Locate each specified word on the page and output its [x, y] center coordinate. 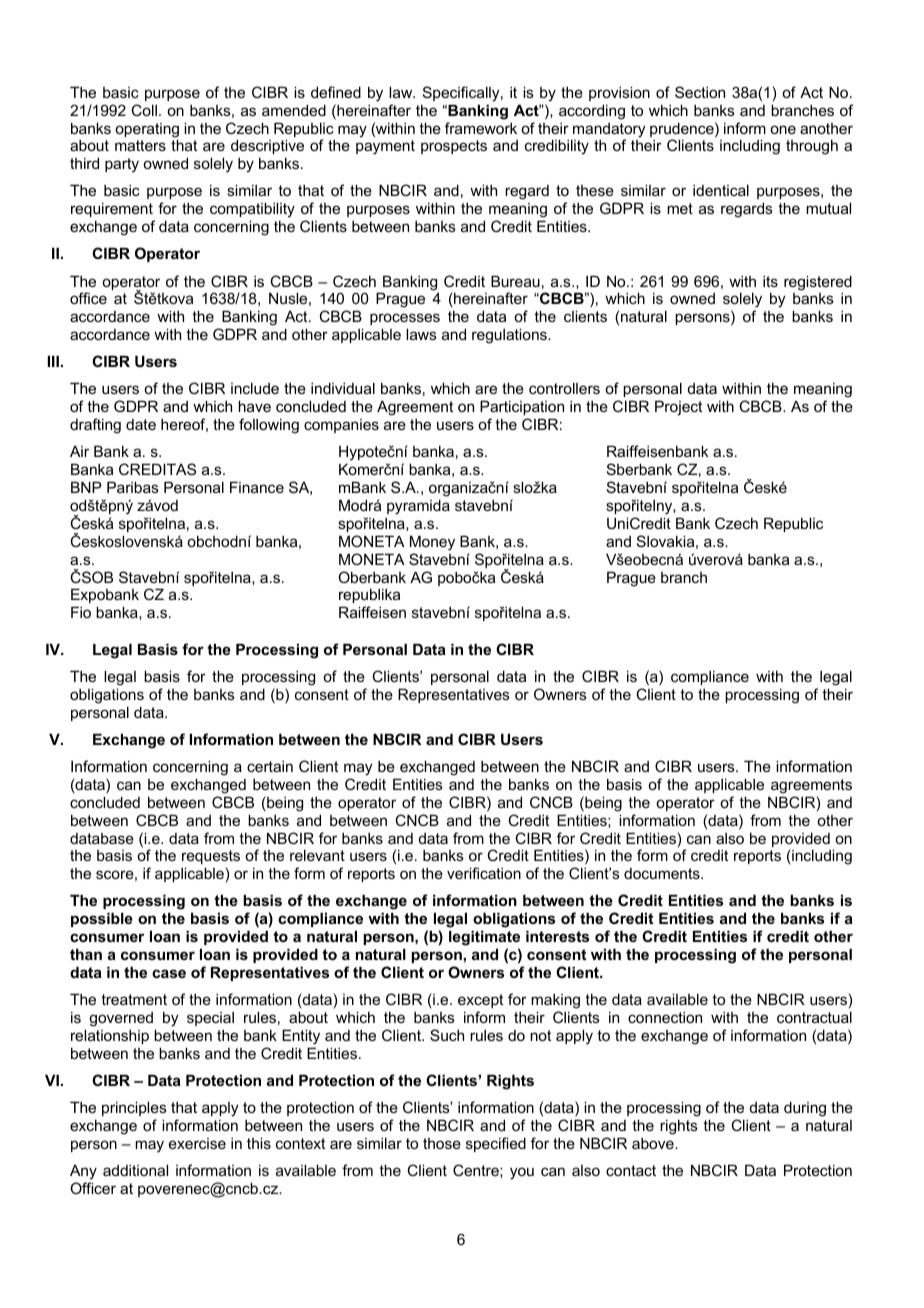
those [442, 1143]
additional [135, 1170]
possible [102, 919]
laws [421, 334]
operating [147, 131]
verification [484, 873]
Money [432, 543]
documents [663, 873]
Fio [81, 612]
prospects [454, 147]
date [141, 424]
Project [678, 408]
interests [557, 936]
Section [700, 92]
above [654, 1143]
